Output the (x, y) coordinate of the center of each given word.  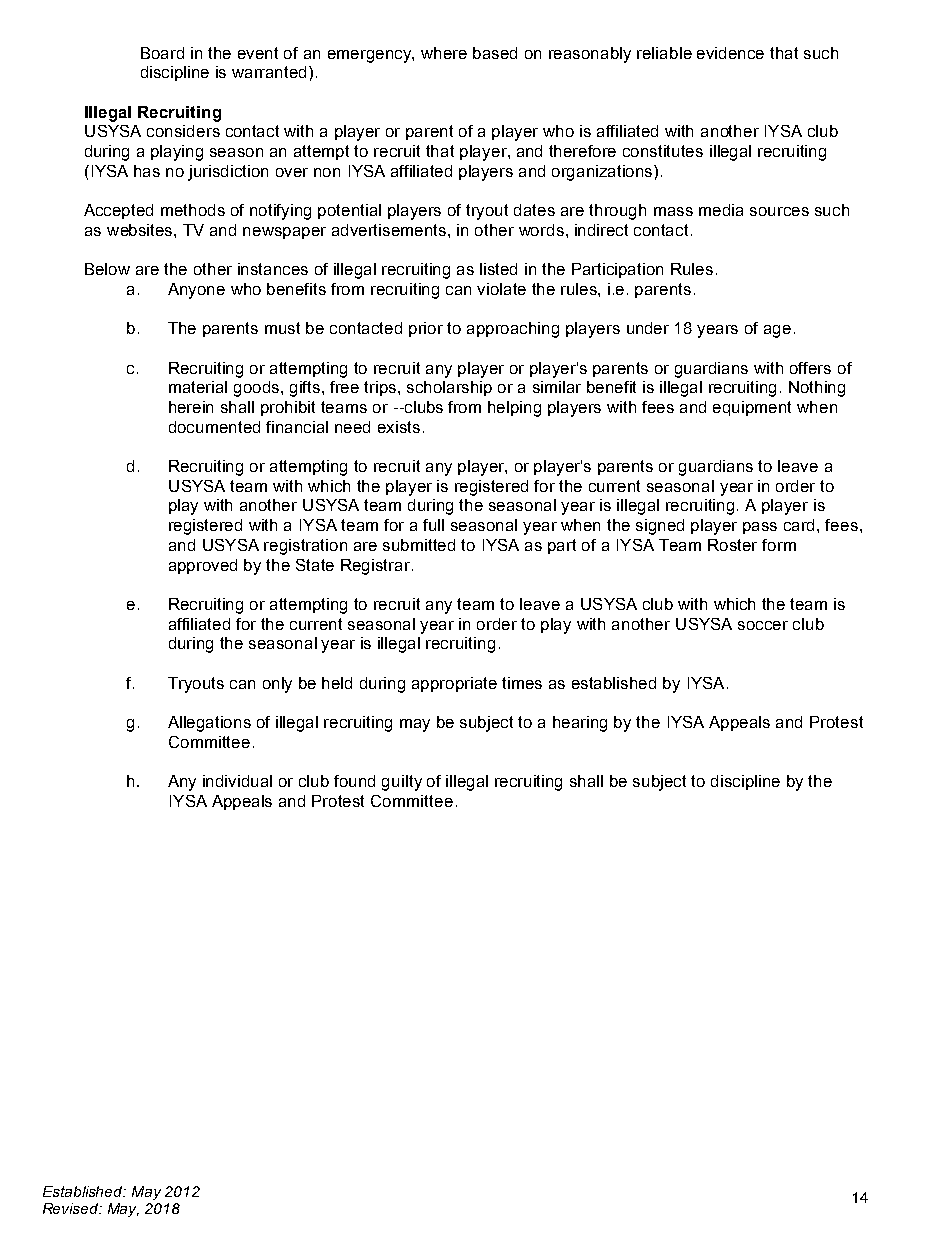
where (444, 53)
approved (203, 566)
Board (162, 53)
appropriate (454, 684)
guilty (402, 783)
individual (237, 781)
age (777, 331)
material (198, 387)
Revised (72, 1208)
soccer (763, 625)
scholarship (449, 388)
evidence (730, 53)
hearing (580, 724)
